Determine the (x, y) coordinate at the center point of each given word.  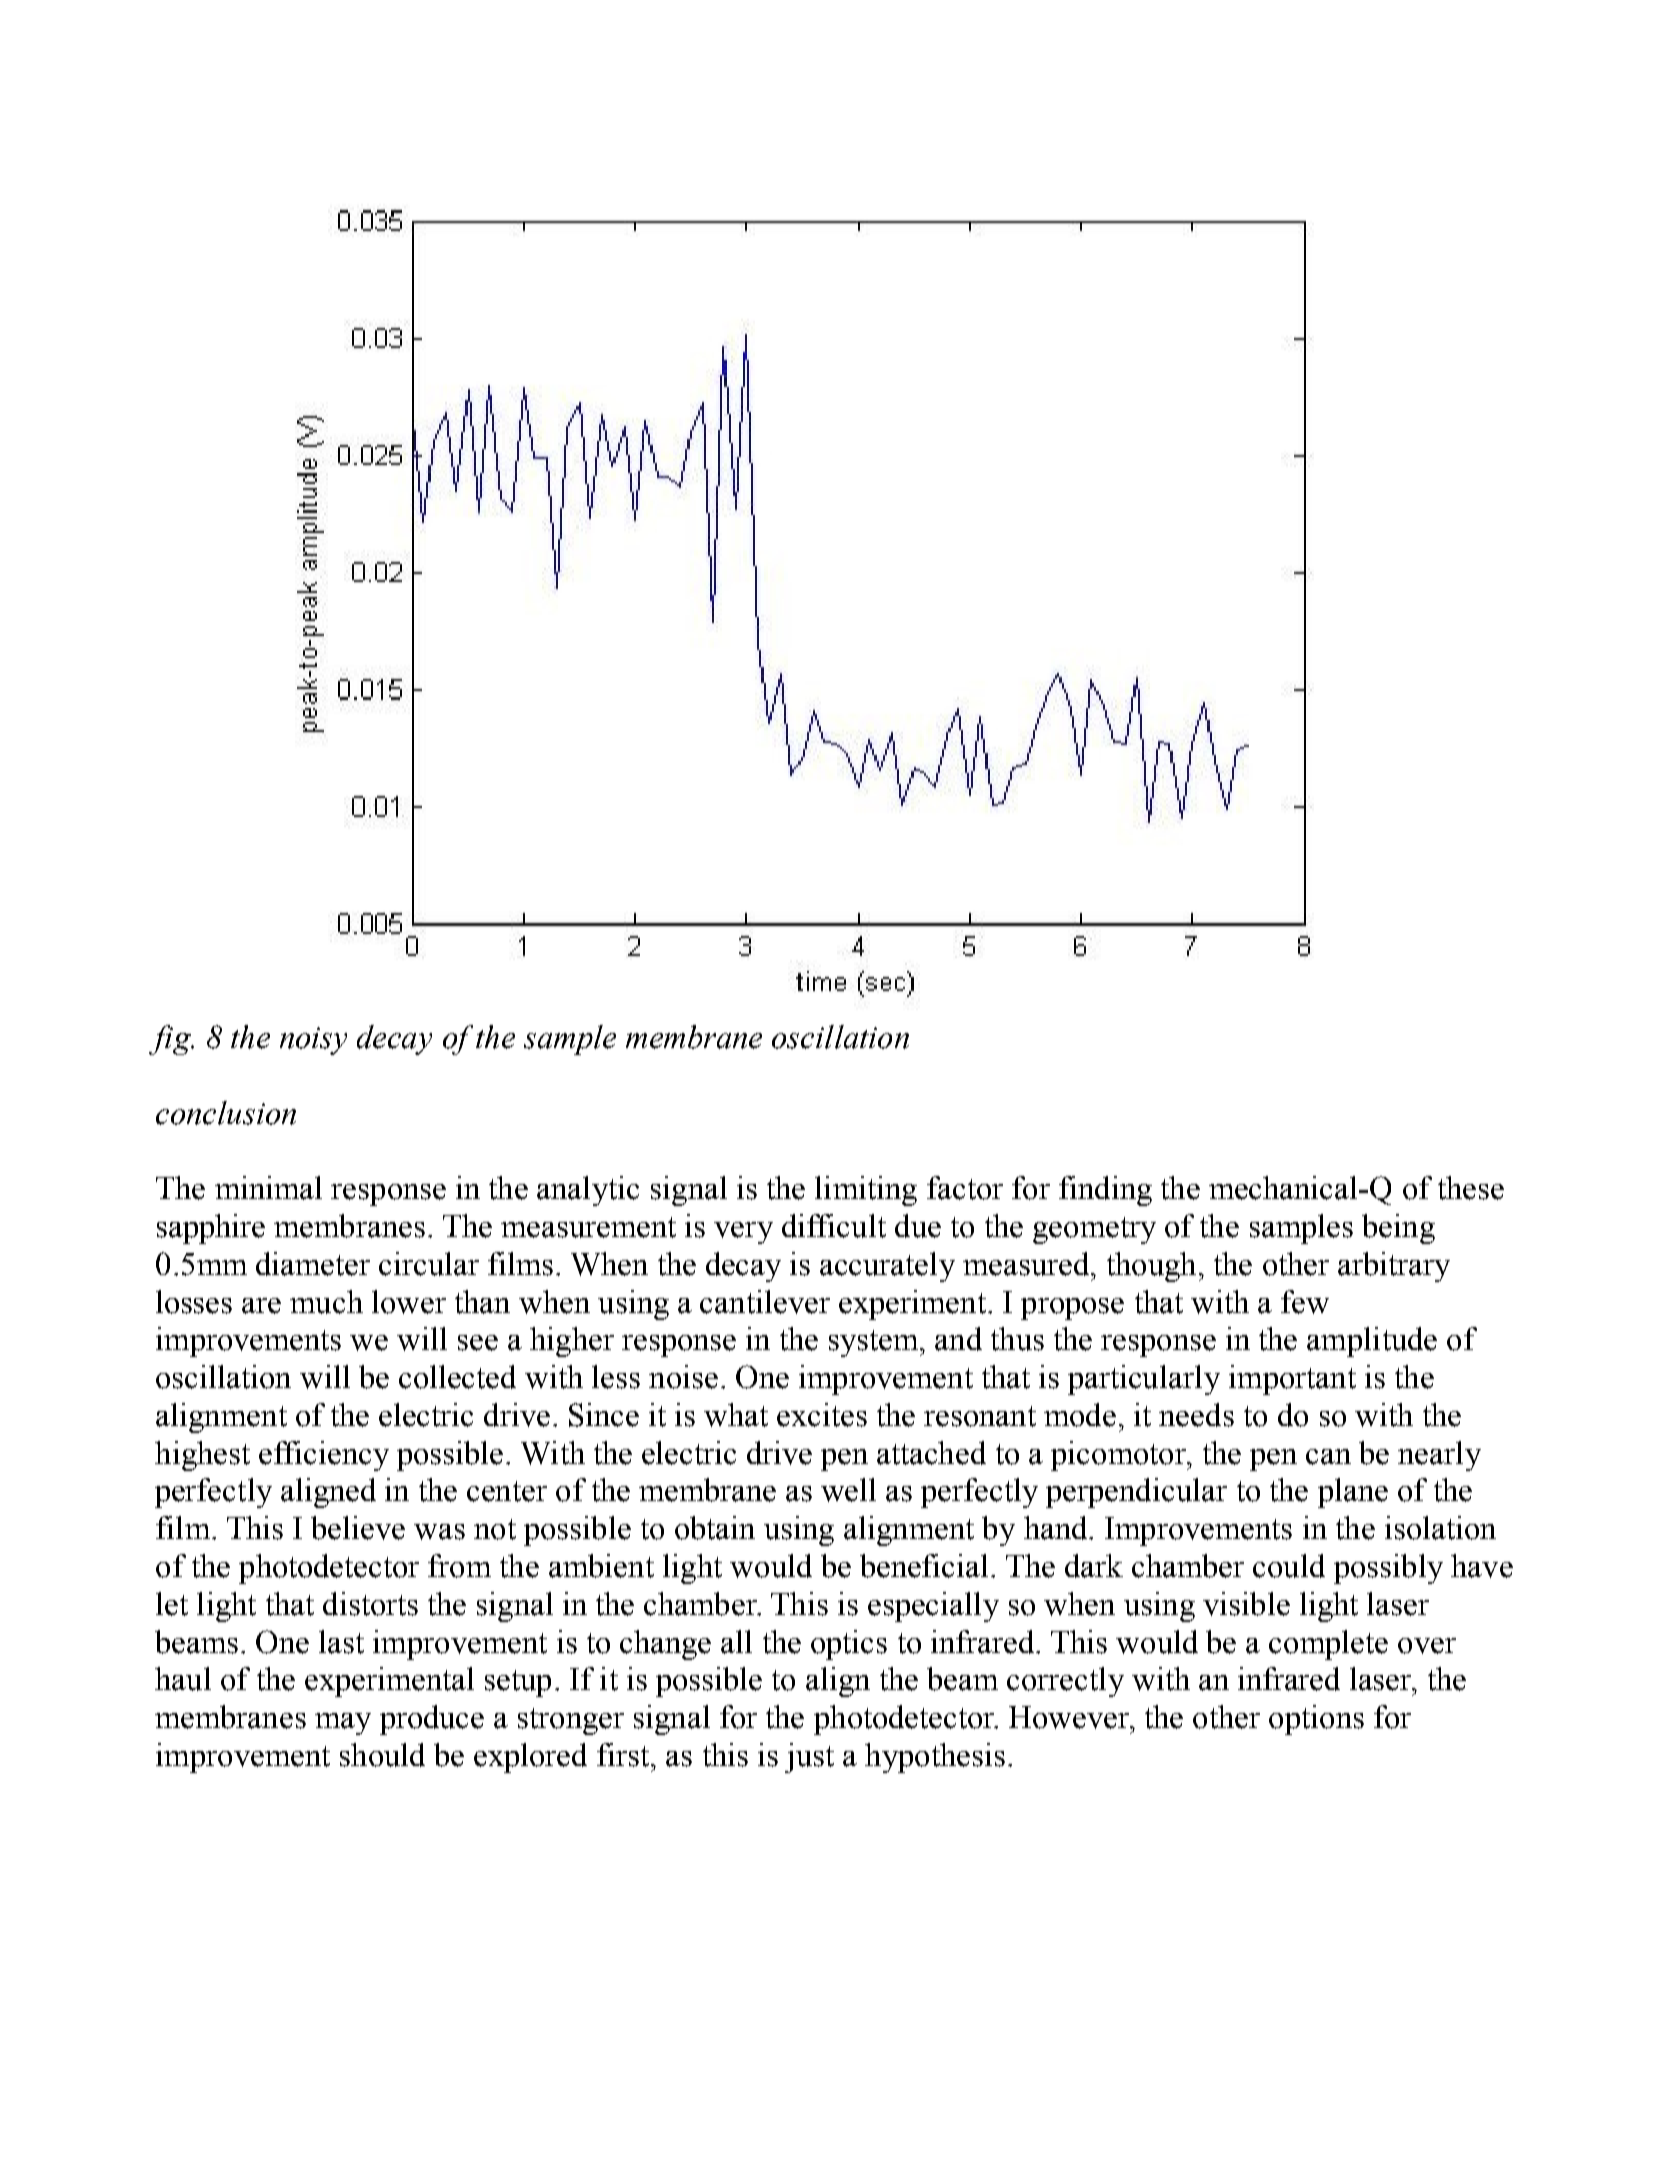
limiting (866, 1191)
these (1471, 1188)
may (343, 1724)
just (809, 1758)
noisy (313, 1041)
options (1316, 1720)
